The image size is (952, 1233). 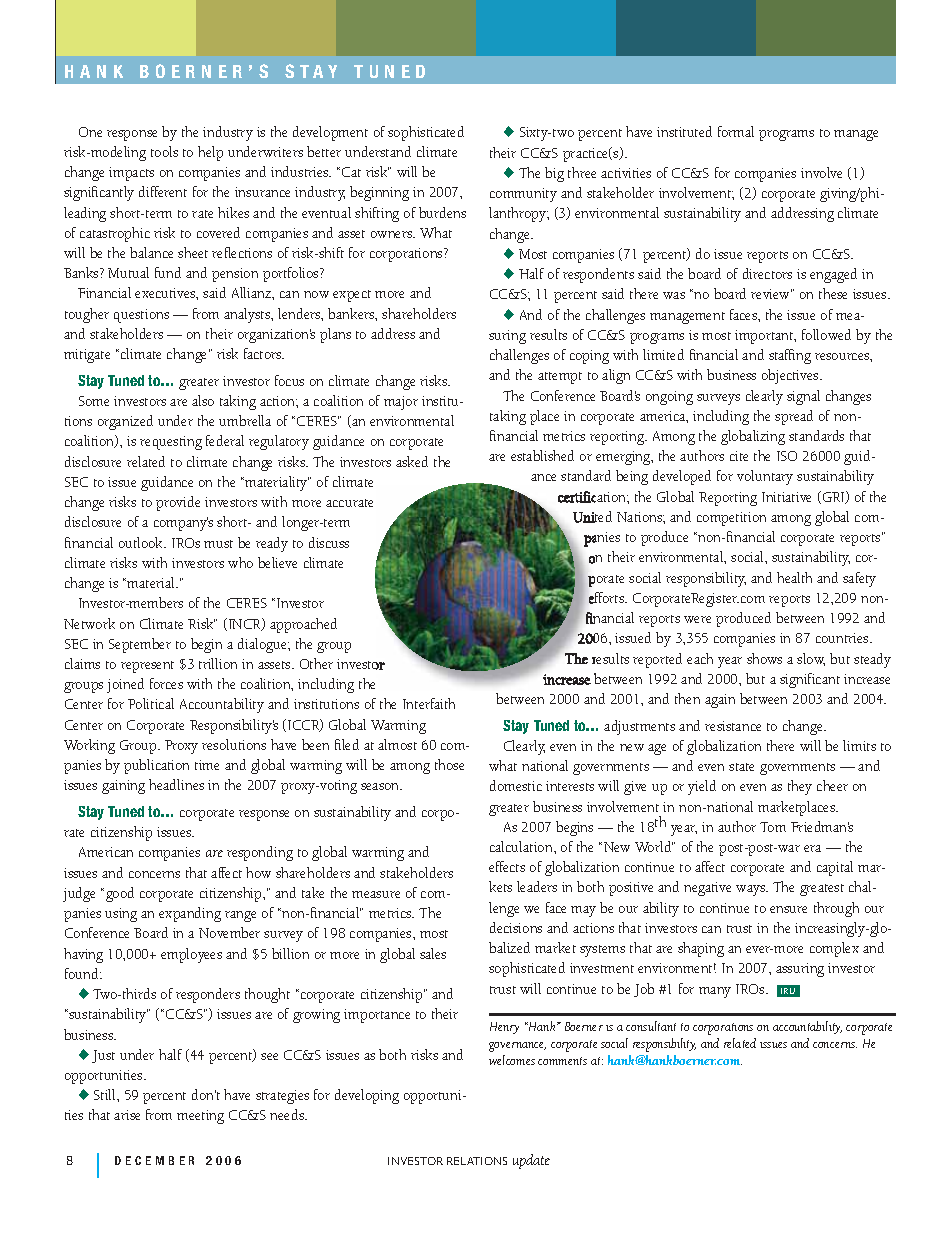 I want to click on September, so click(x=140, y=645).
